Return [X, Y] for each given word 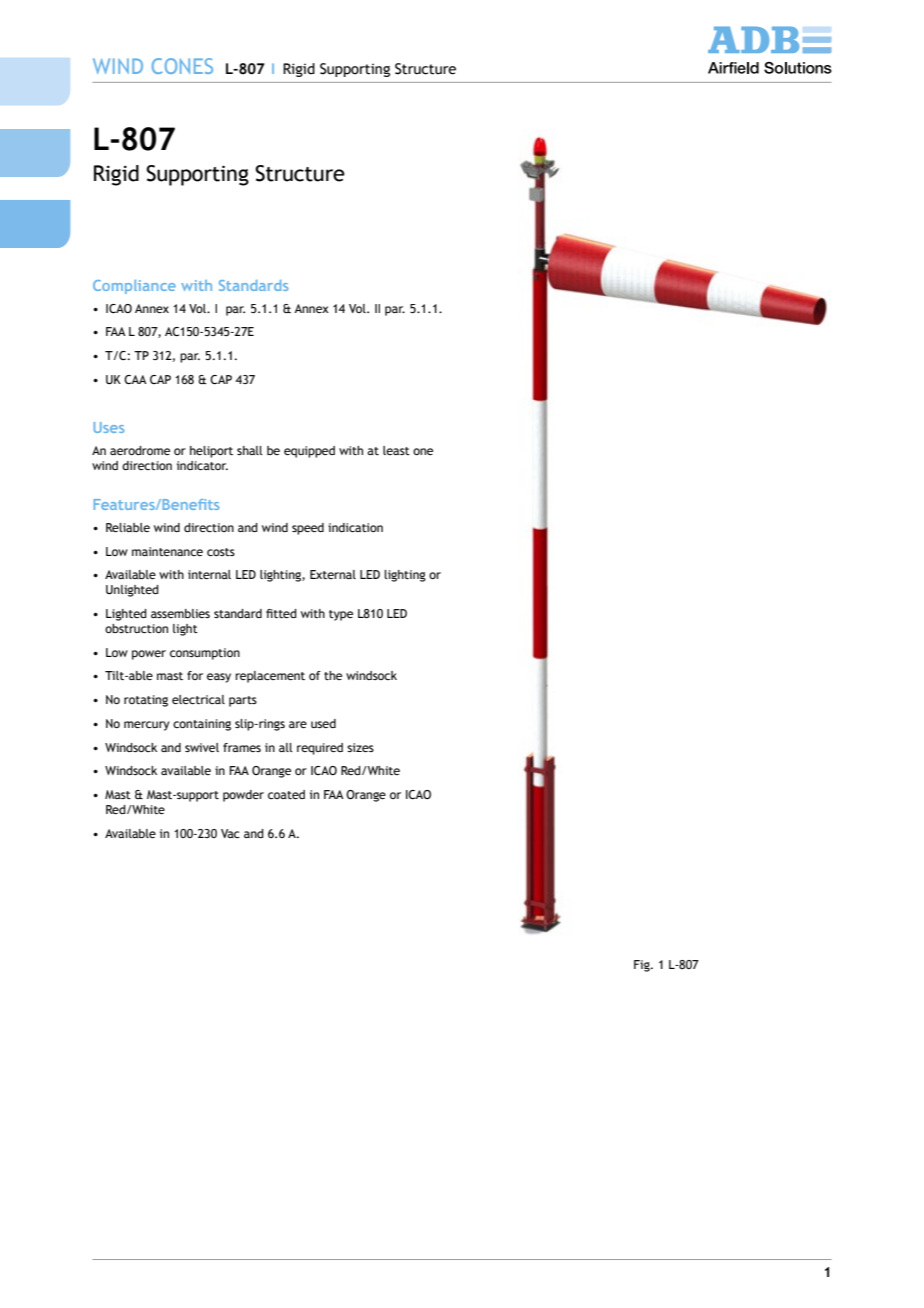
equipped [309, 452]
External [333, 574]
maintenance [167, 551]
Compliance [134, 287]
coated [286, 794]
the [333, 675]
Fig [643, 966]
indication [355, 527]
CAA [135, 379]
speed [308, 529]
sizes [360, 747]
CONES [182, 66]
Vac [230, 833]
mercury [146, 726]
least [396, 450]
